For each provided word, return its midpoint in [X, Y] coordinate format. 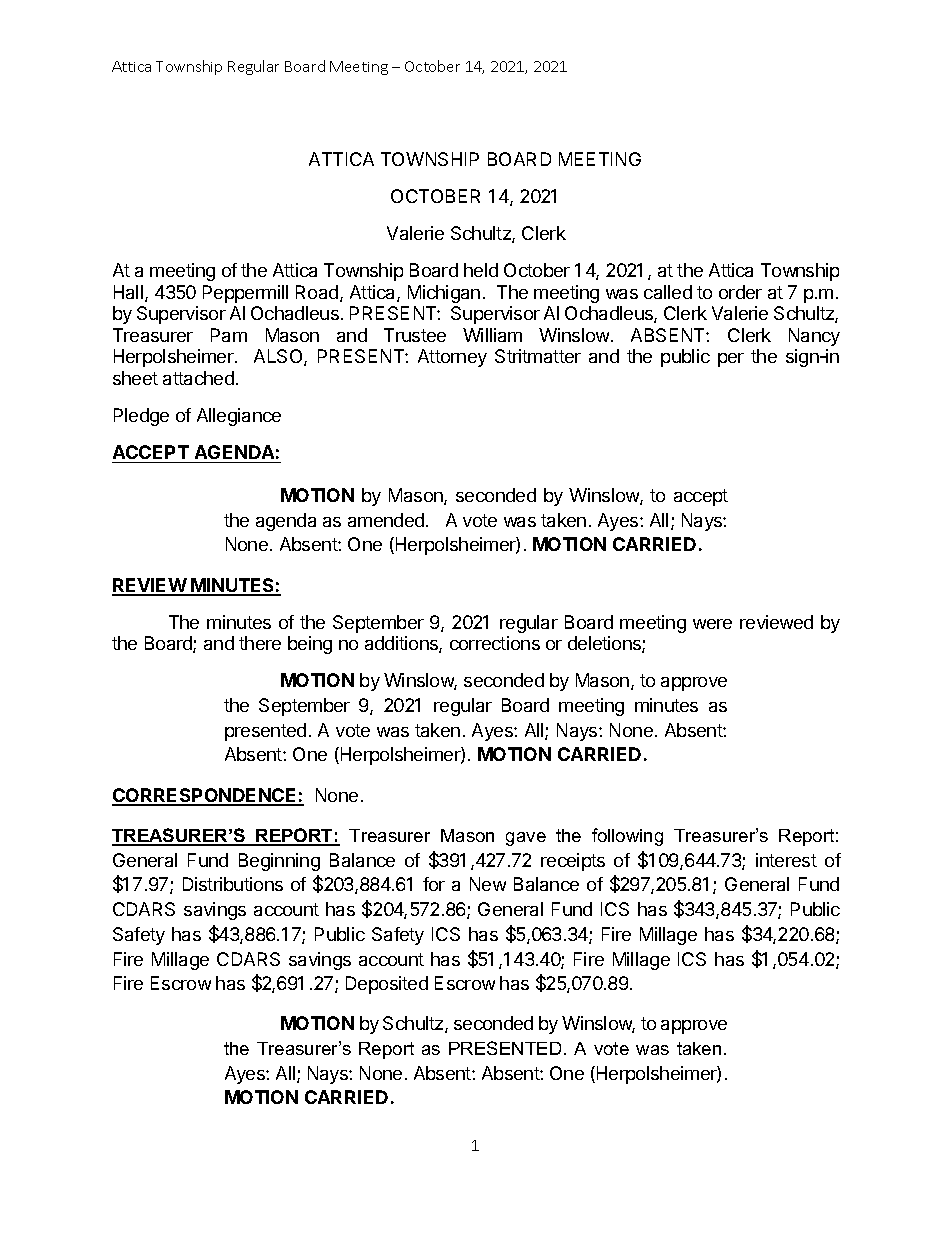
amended [386, 520]
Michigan [444, 294]
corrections [495, 643]
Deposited [387, 985]
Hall [128, 292]
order [740, 292]
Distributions [233, 884]
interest [786, 860]
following [627, 837]
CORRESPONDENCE [205, 796]
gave [526, 839]
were [712, 624]
